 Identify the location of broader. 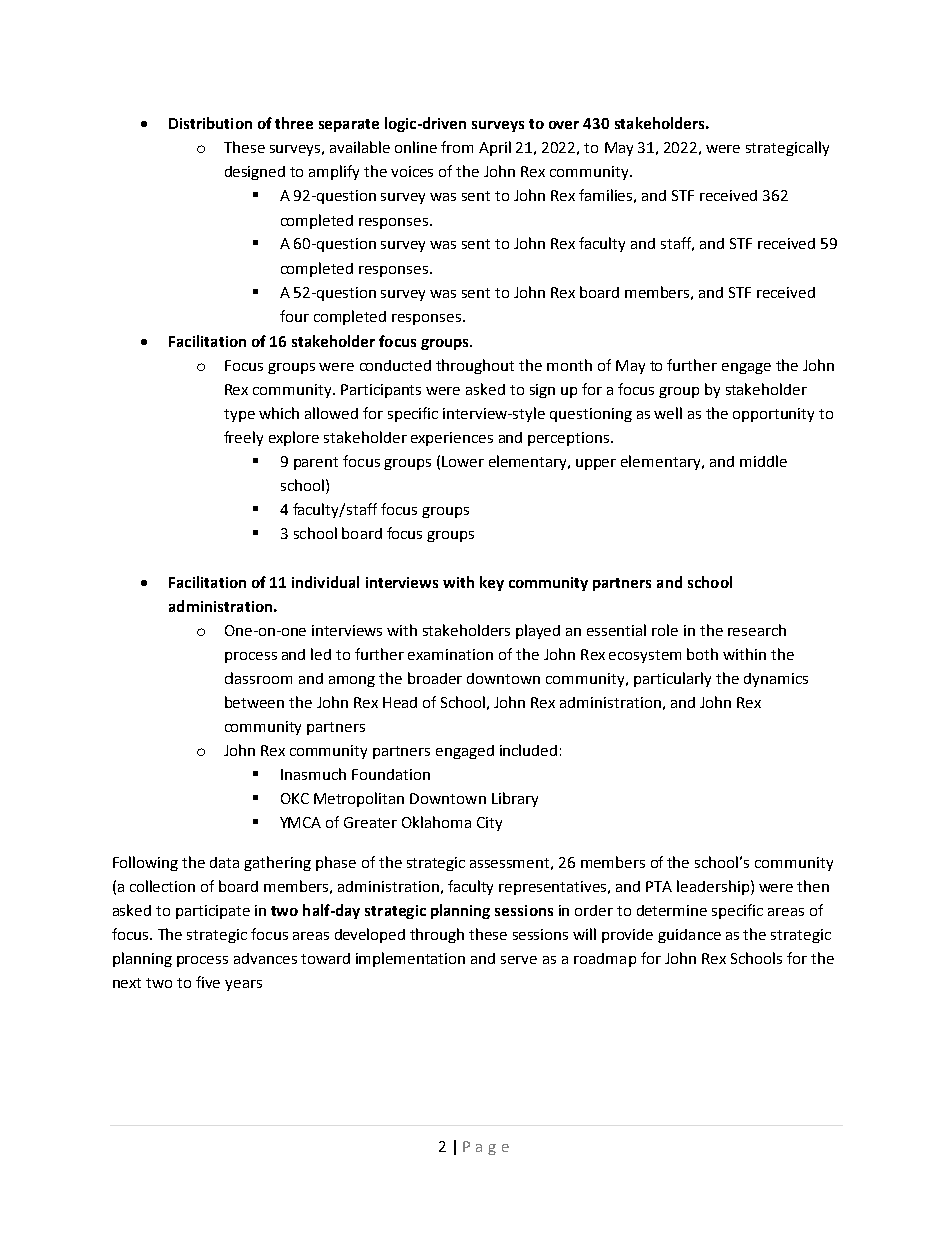
(435, 678).
